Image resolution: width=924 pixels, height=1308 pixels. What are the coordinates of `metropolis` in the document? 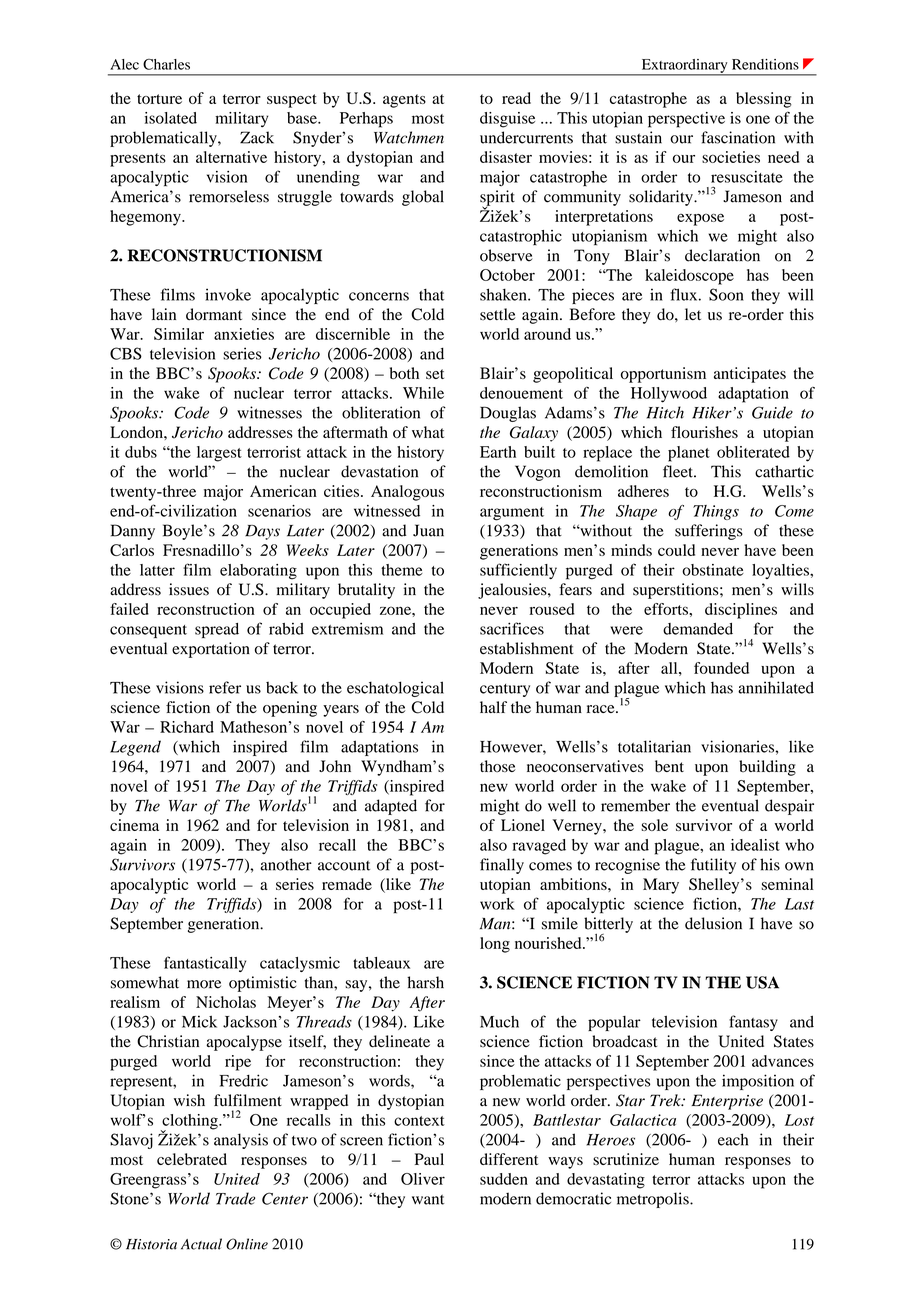 It's located at (654, 1200).
